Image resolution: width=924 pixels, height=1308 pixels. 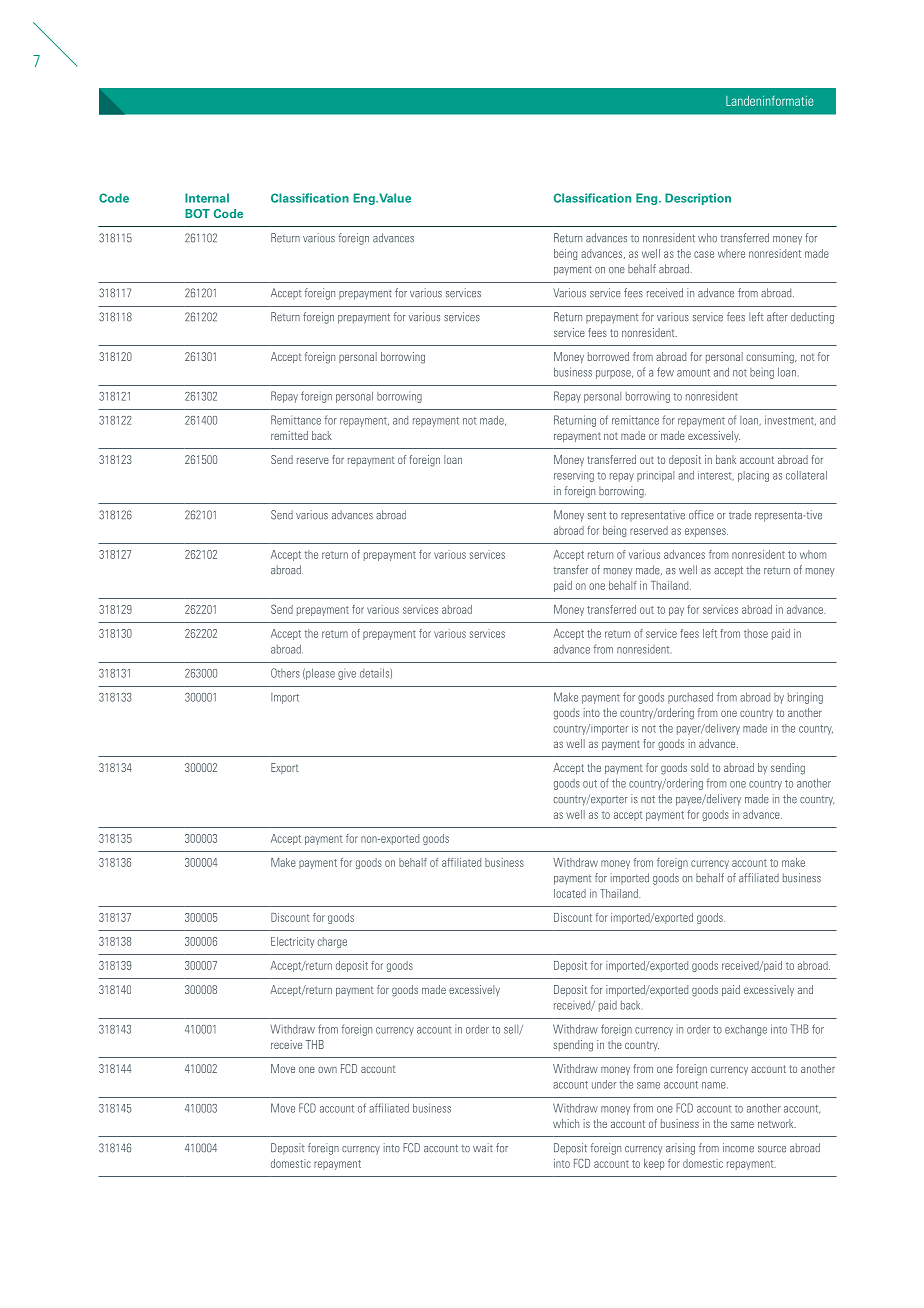 What do you see at coordinates (285, 673) in the image?
I see `Others` at bounding box center [285, 673].
